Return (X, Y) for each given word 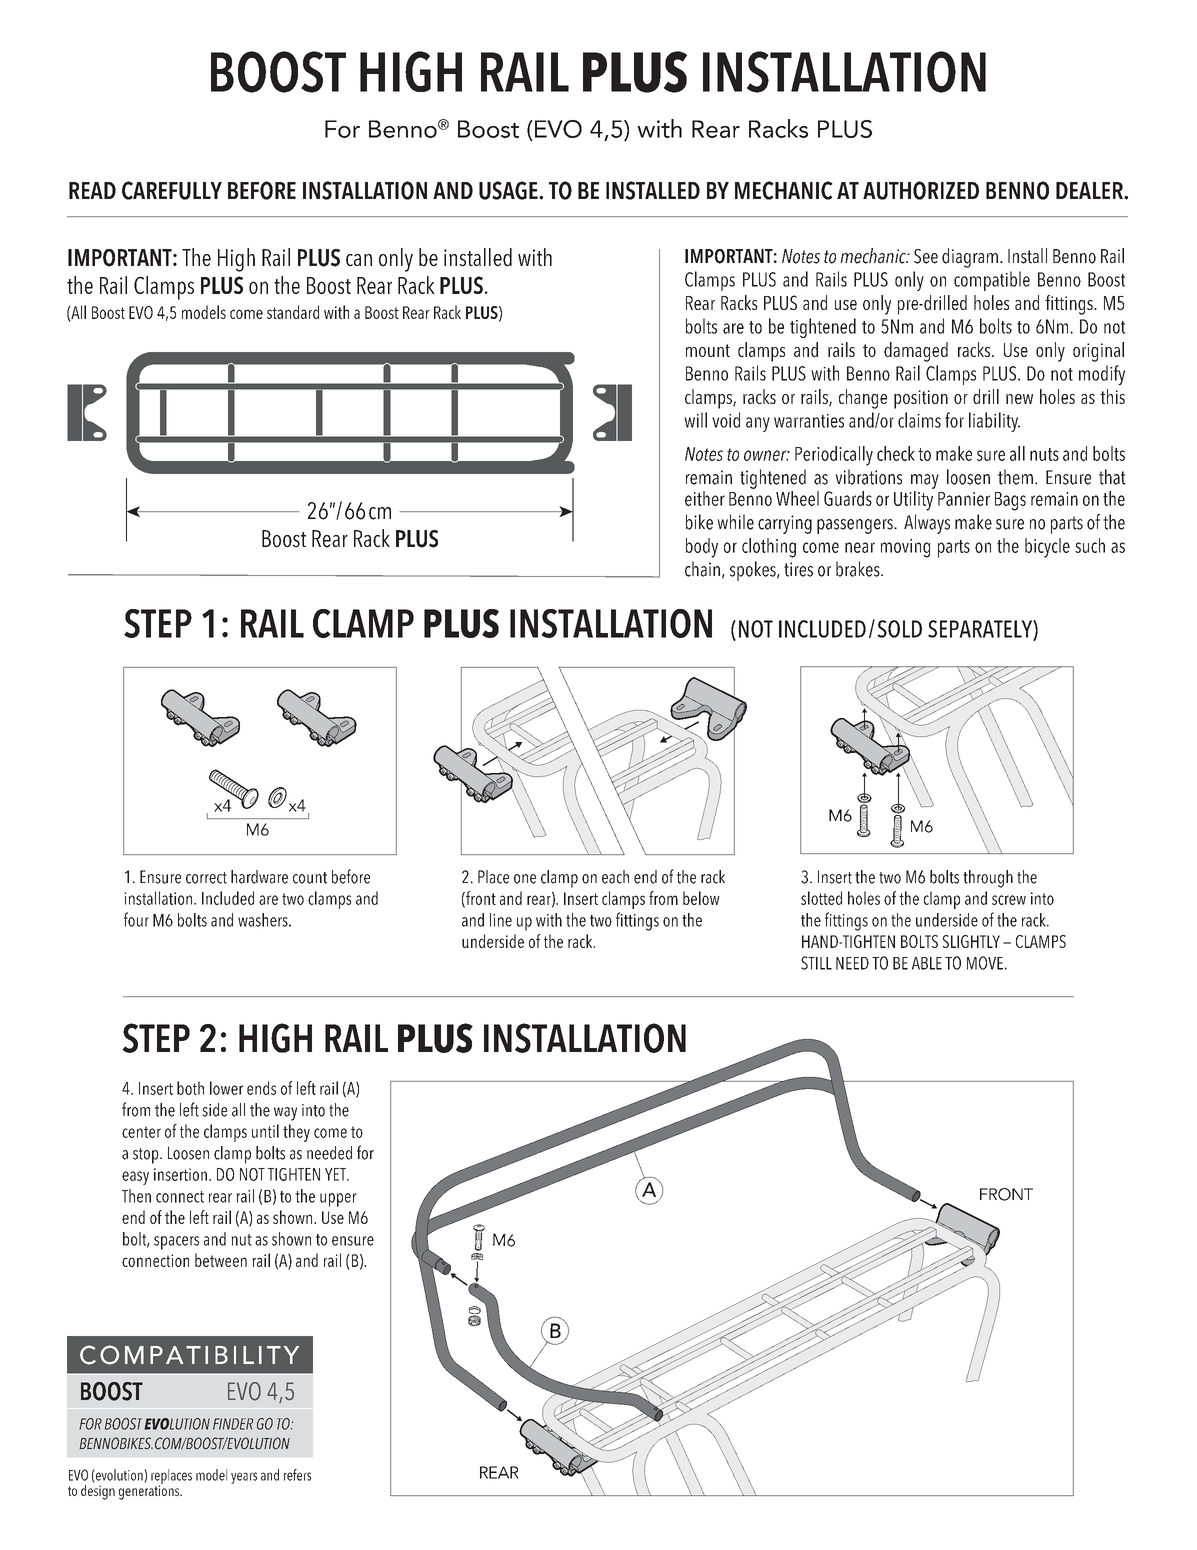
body (702, 548)
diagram (970, 258)
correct (206, 878)
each (615, 877)
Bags (1010, 501)
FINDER (233, 1424)
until (265, 1131)
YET (336, 1174)
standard (293, 312)
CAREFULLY (172, 190)
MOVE (985, 963)
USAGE (509, 190)
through (988, 879)
